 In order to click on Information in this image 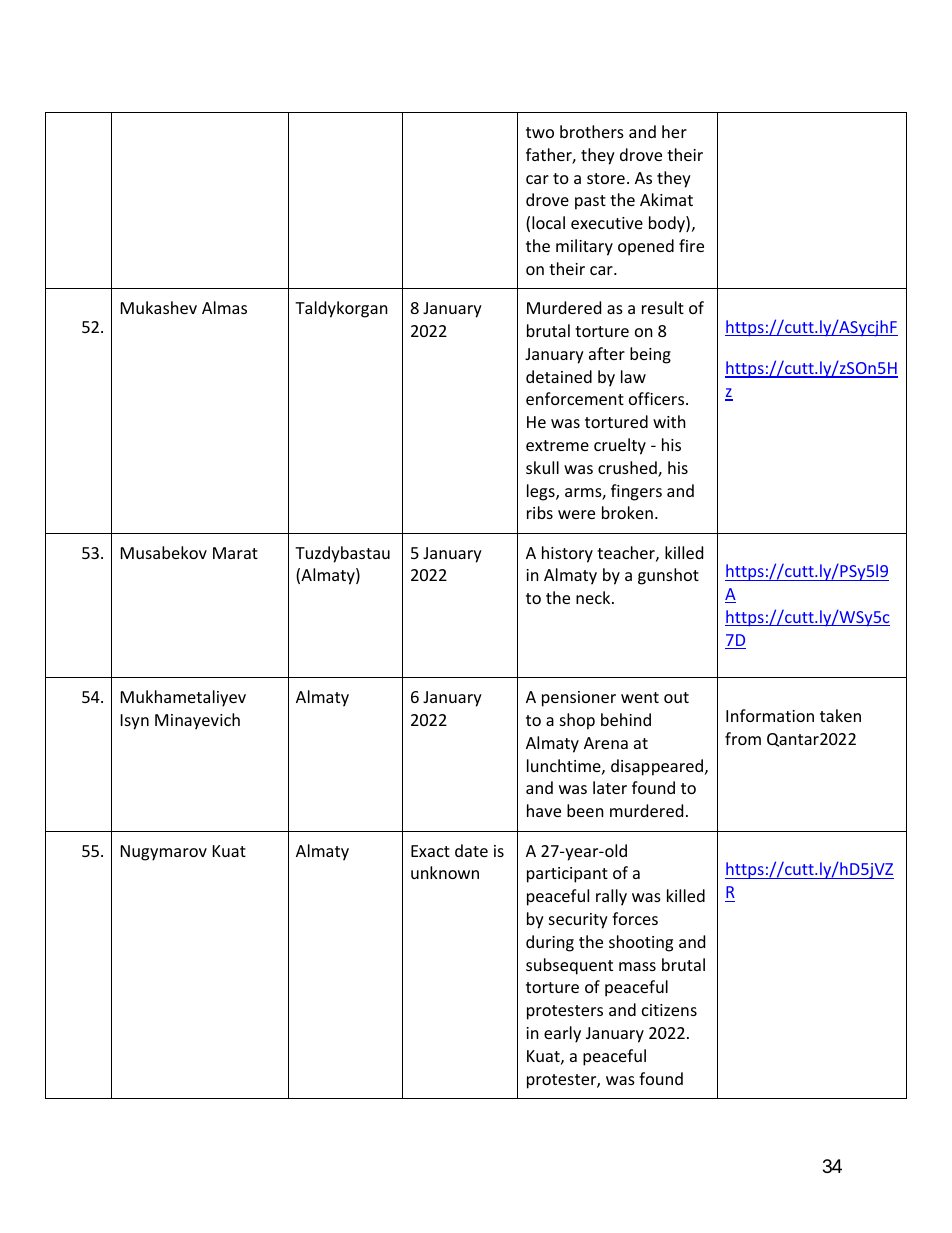, I will do `click(770, 715)`.
